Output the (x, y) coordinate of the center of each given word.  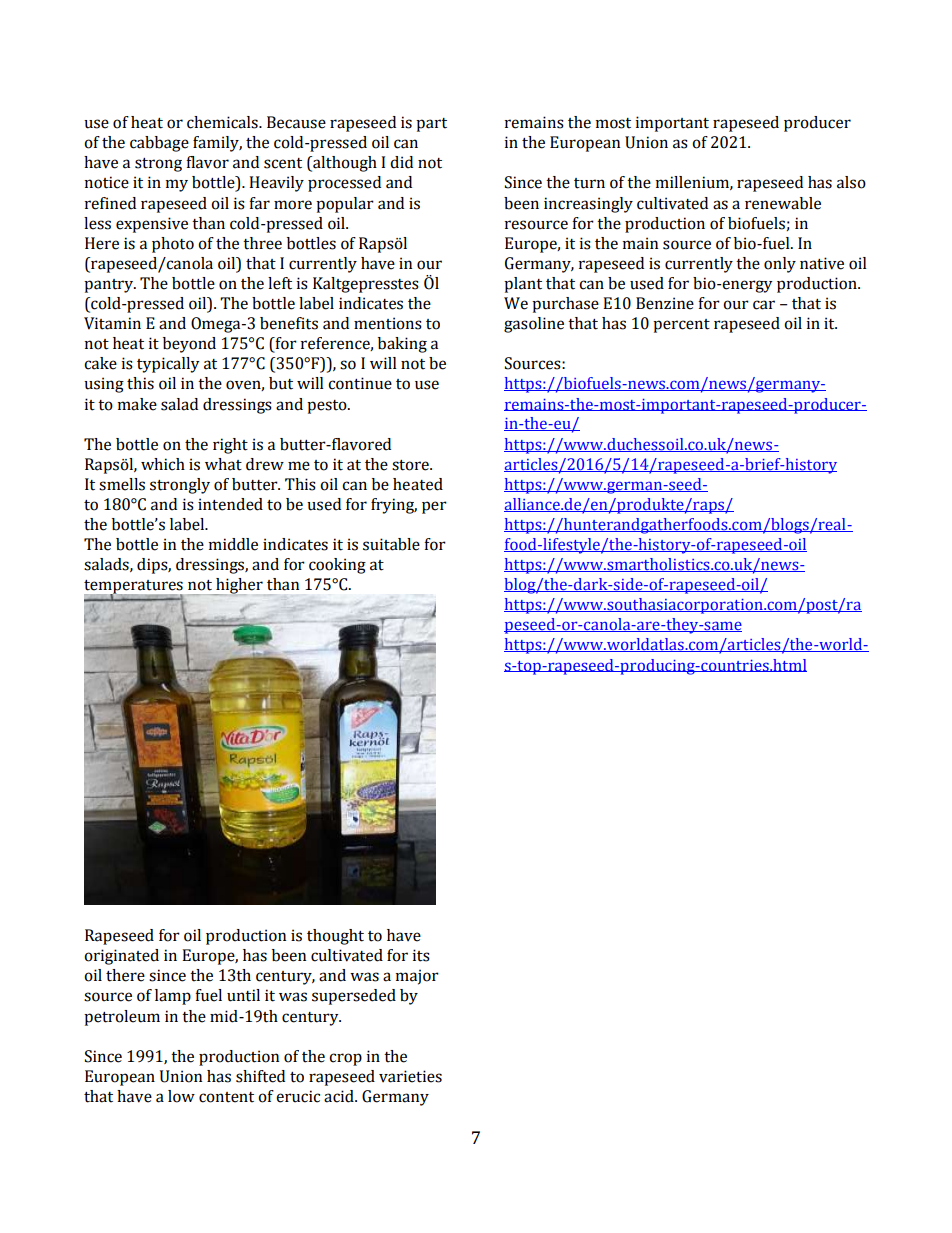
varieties (410, 1076)
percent (681, 326)
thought (335, 937)
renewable (783, 203)
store (411, 465)
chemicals (223, 122)
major (417, 977)
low (181, 1096)
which (163, 464)
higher (238, 587)
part (431, 125)
